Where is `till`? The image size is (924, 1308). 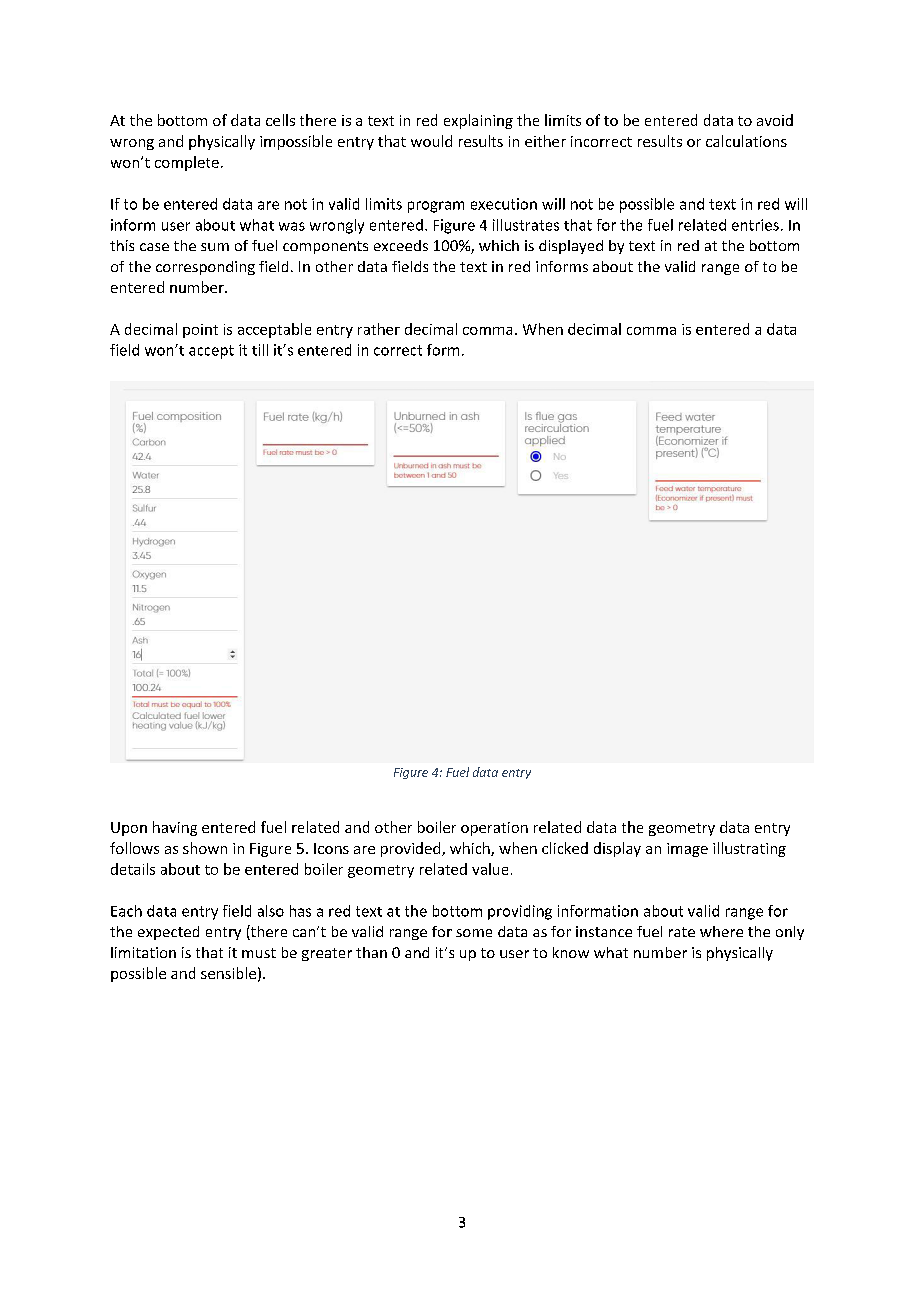
till is located at coordinates (260, 350).
